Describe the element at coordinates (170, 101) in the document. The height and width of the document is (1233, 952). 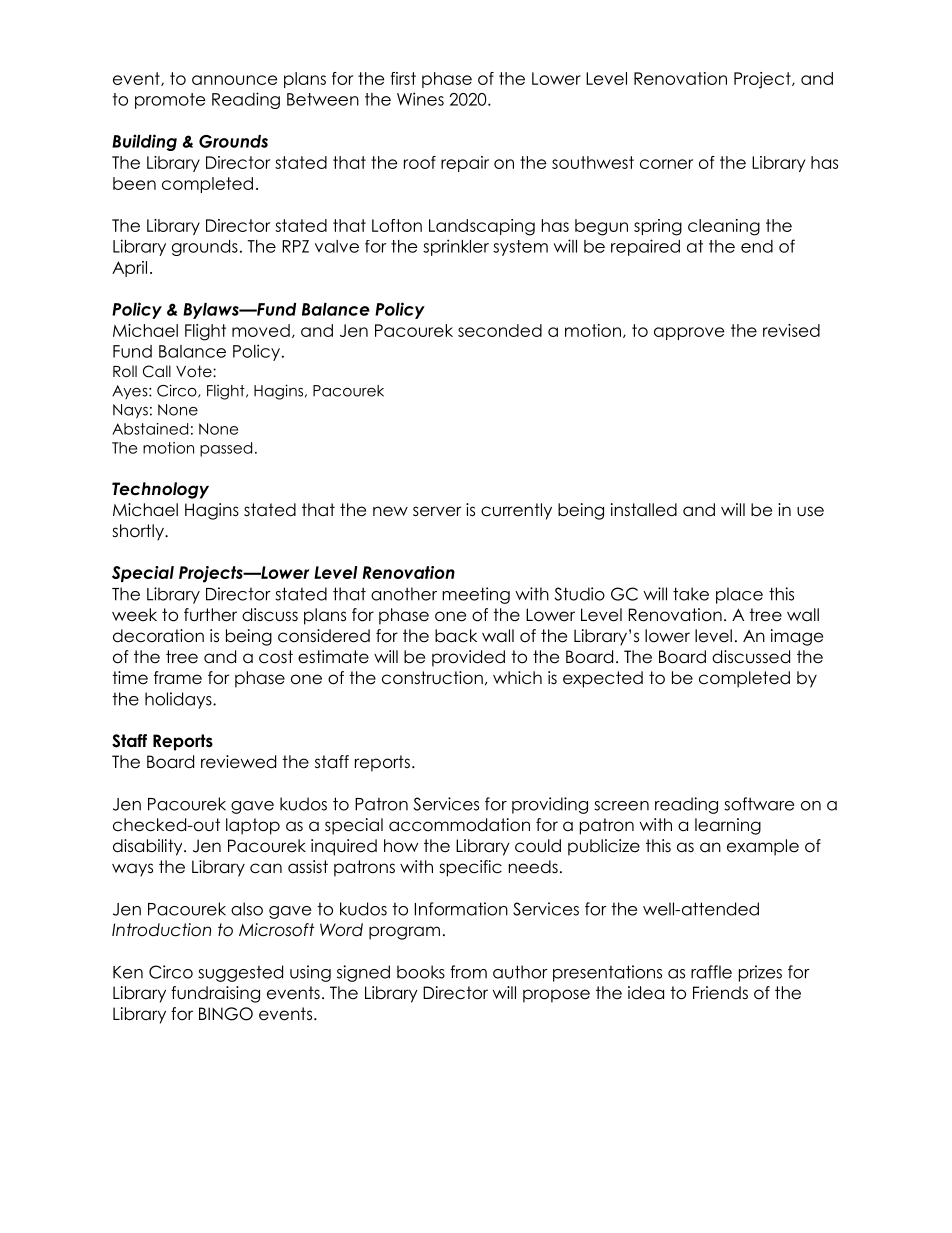
I see `promote` at that location.
